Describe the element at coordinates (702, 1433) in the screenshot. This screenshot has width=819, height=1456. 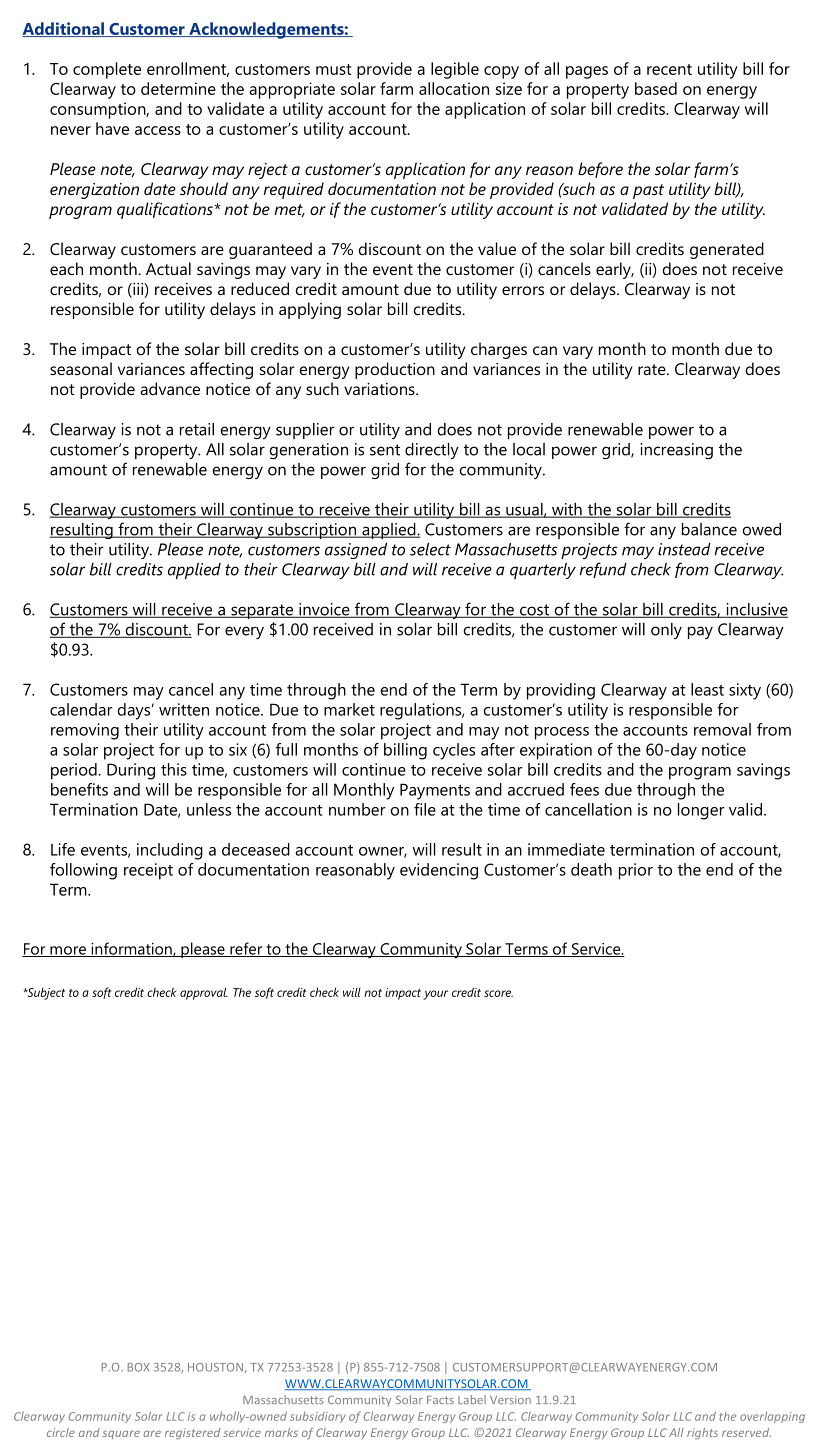
I see `rights` at that location.
